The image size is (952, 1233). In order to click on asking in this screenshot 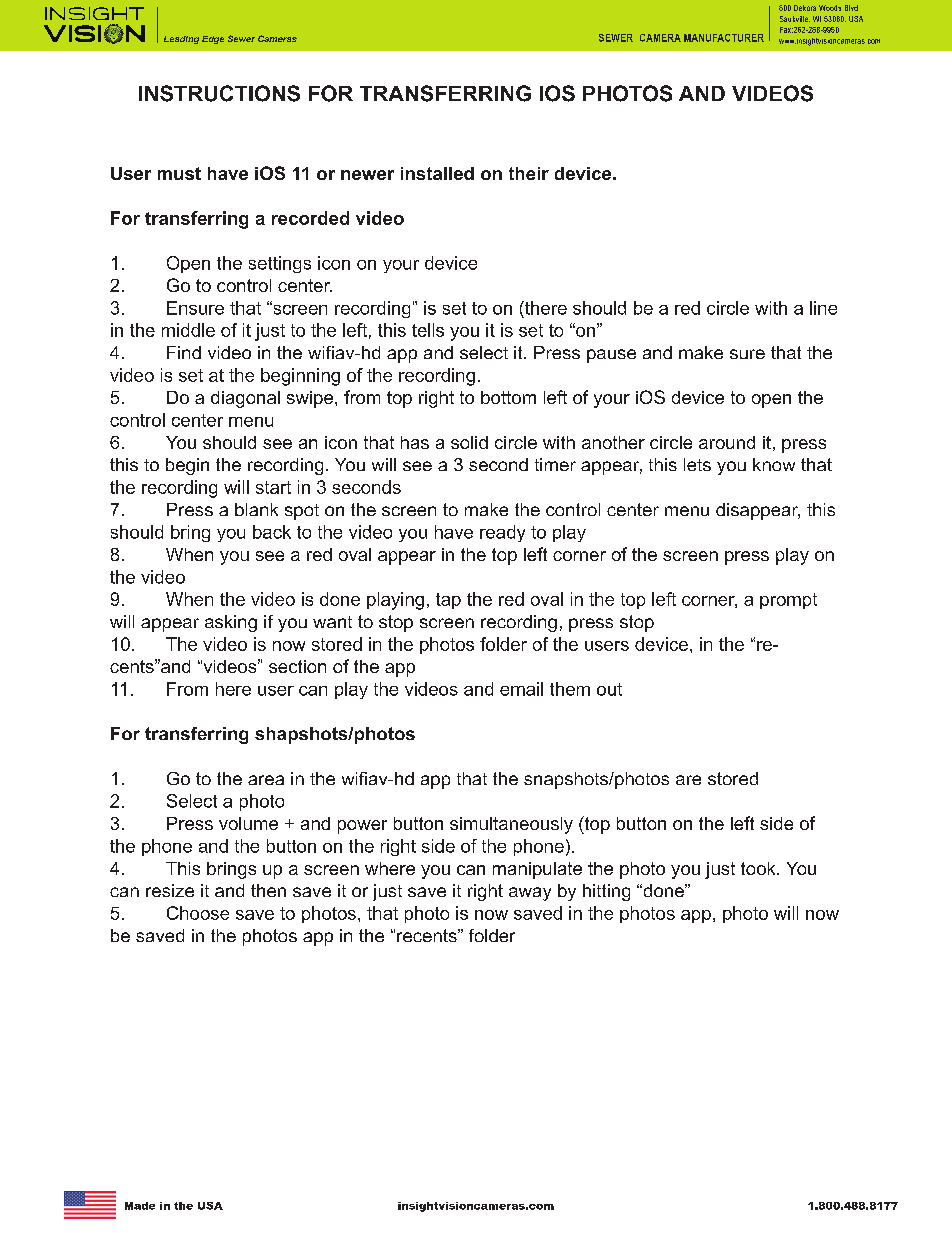, I will do `click(231, 623)`.
